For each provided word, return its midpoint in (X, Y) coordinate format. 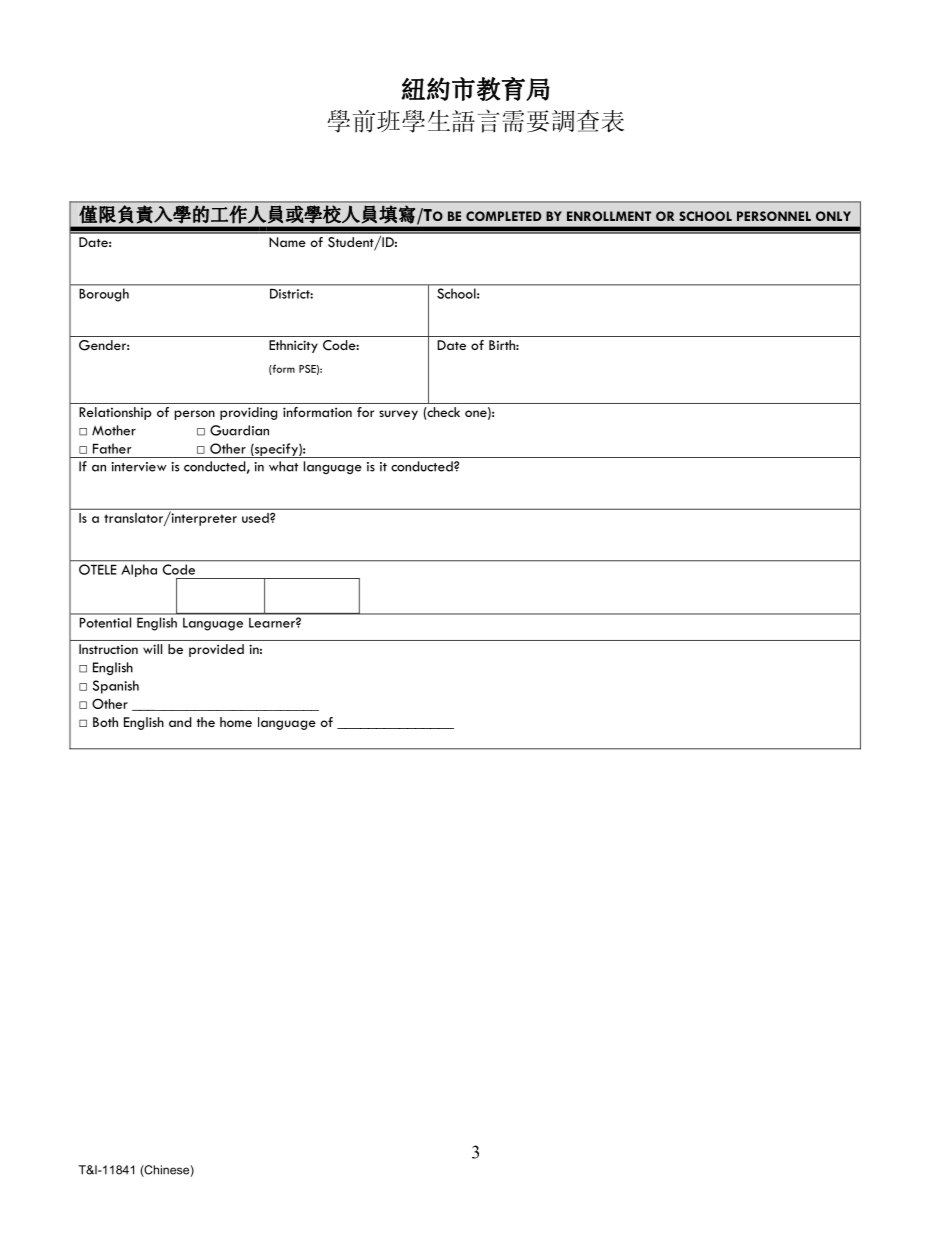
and (180, 722)
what (283, 466)
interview (139, 467)
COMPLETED (503, 216)
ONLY (833, 216)
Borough (104, 295)
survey (398, 415)
